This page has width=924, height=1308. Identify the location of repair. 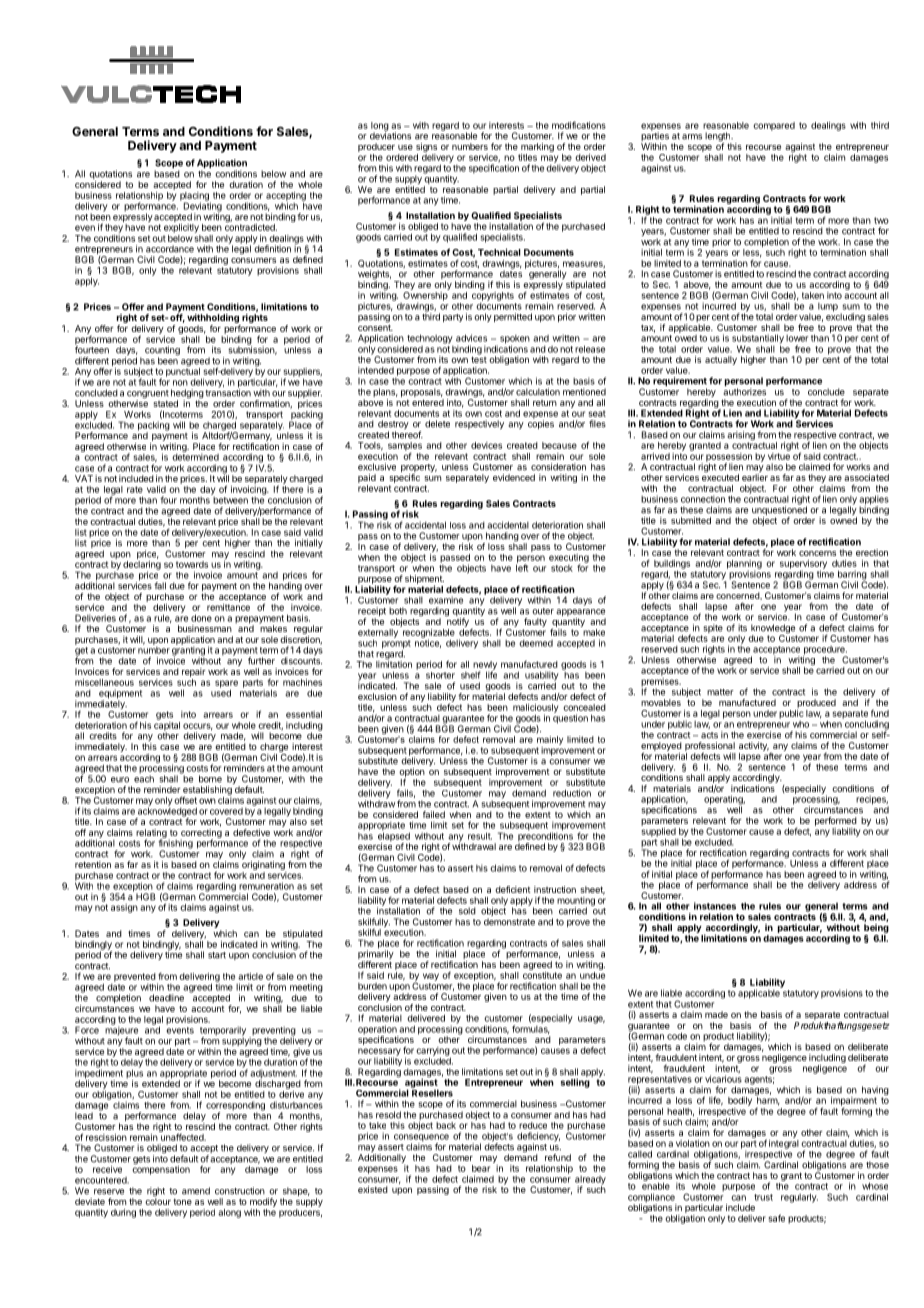
(194, 672).
